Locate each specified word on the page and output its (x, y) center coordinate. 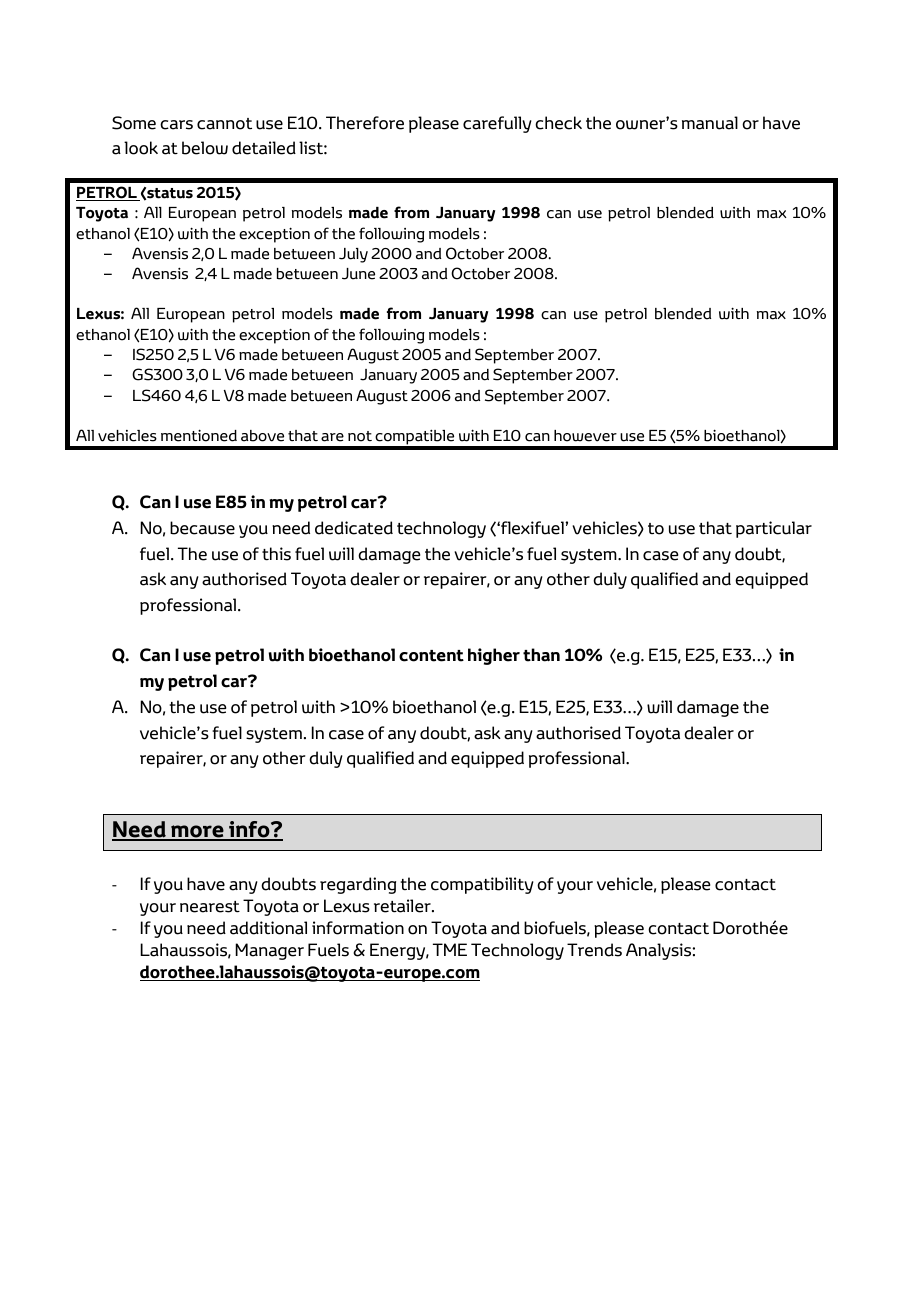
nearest (210, 907)
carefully (497, 124)
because (202, 528)
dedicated (354, 528)
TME (450, 949)
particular (774, 529)
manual (710, 123)
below (205, 148)
